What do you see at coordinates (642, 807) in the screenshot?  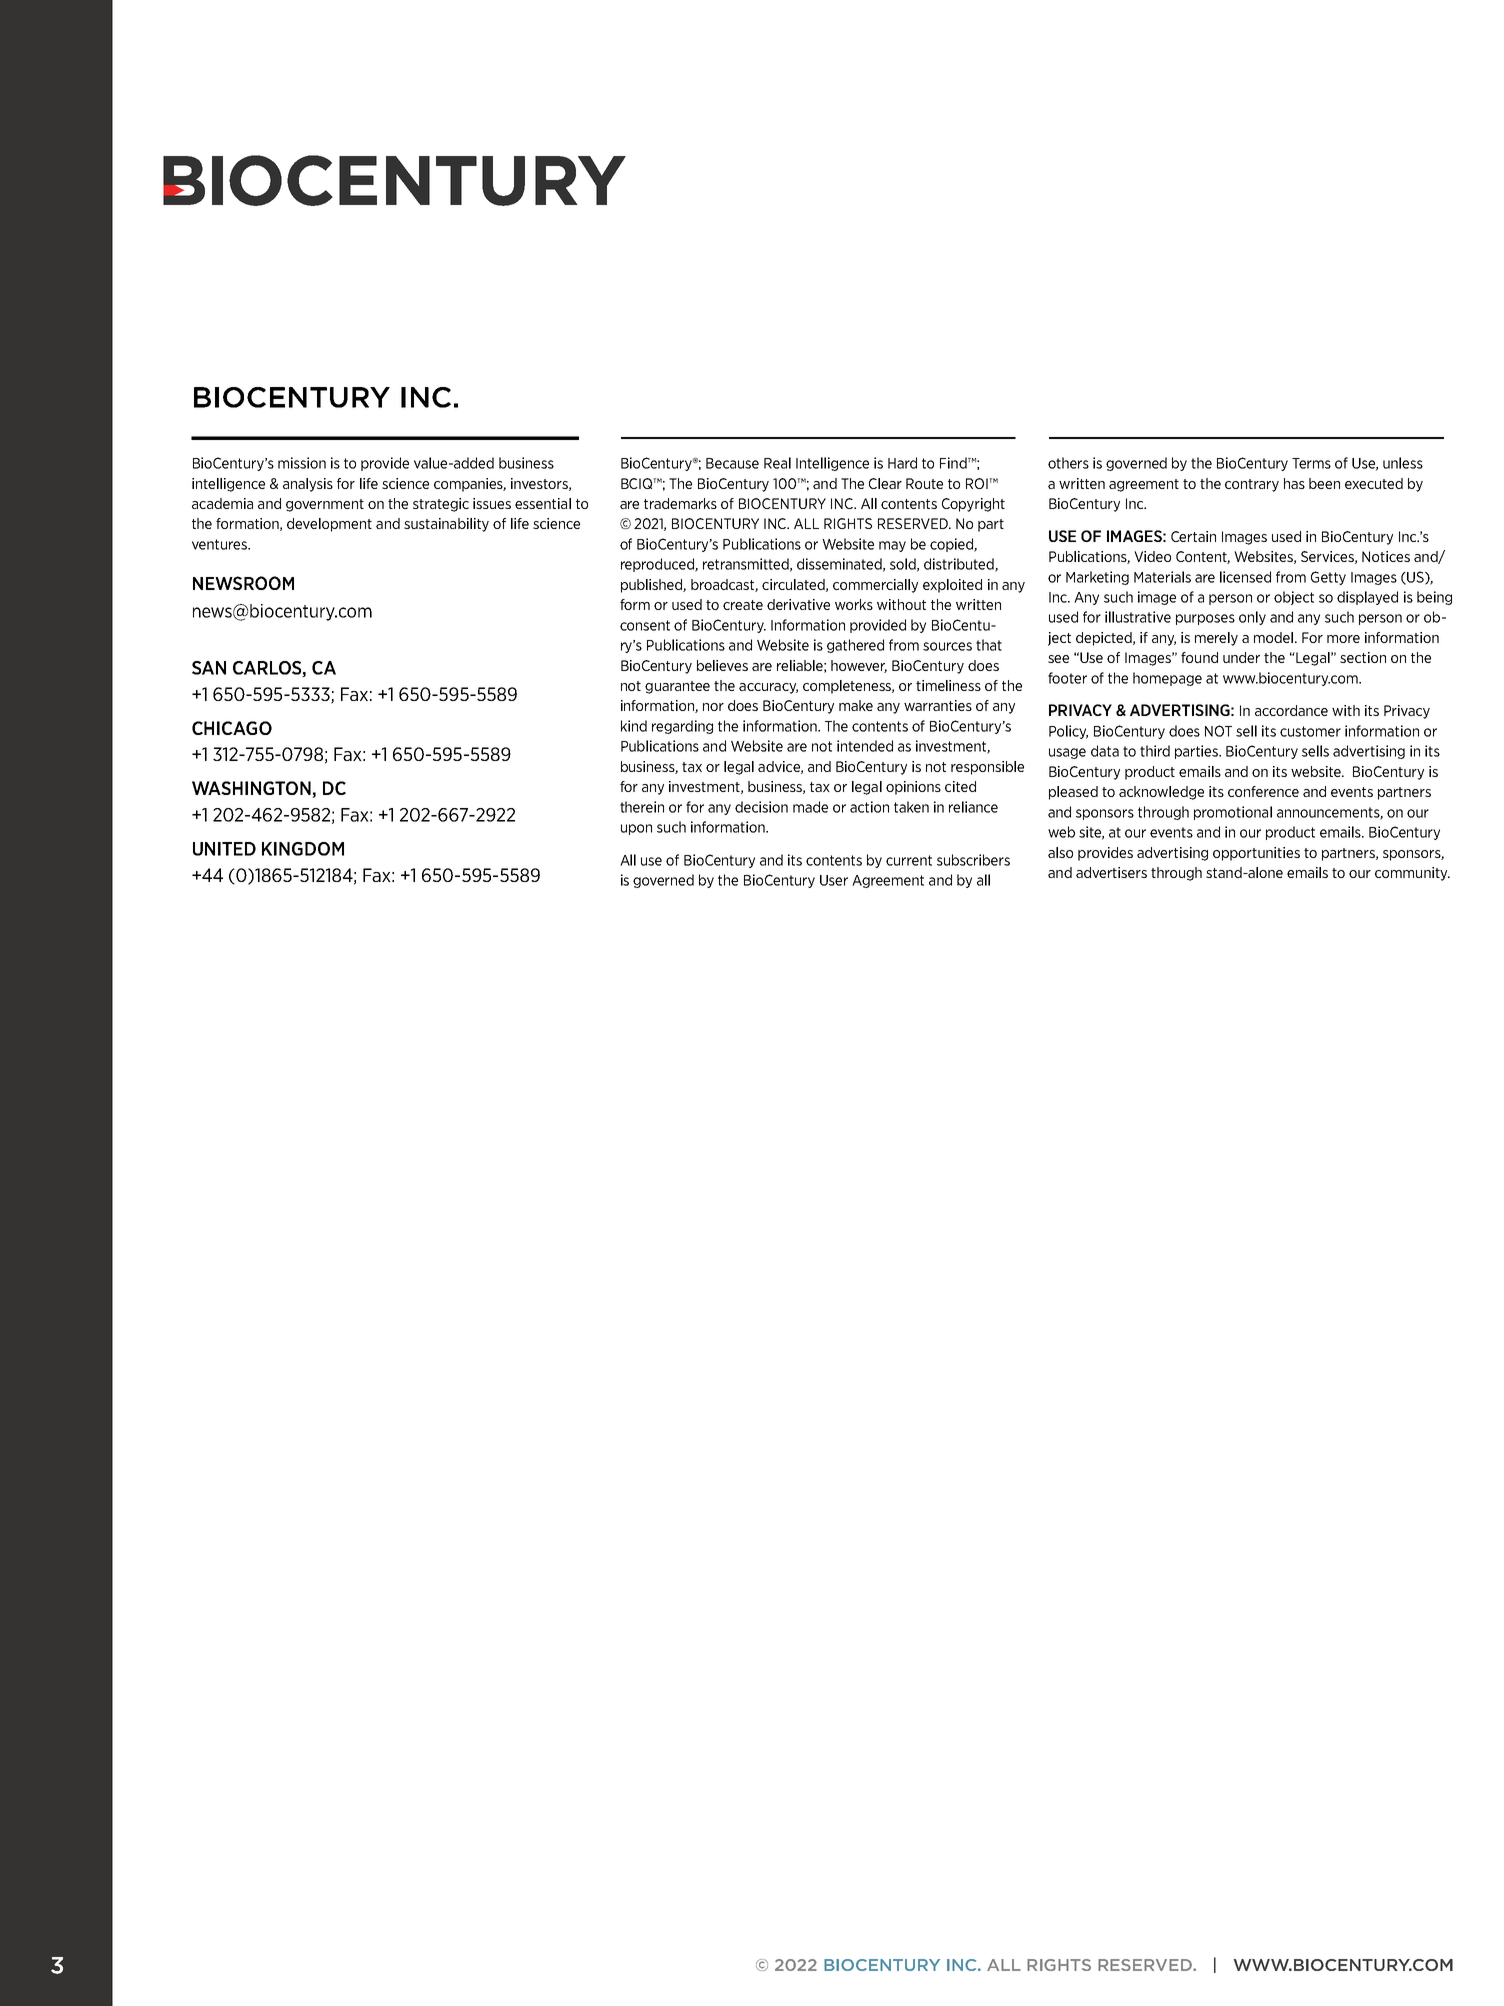 I see `therein` at bounding box center [642, 807].
